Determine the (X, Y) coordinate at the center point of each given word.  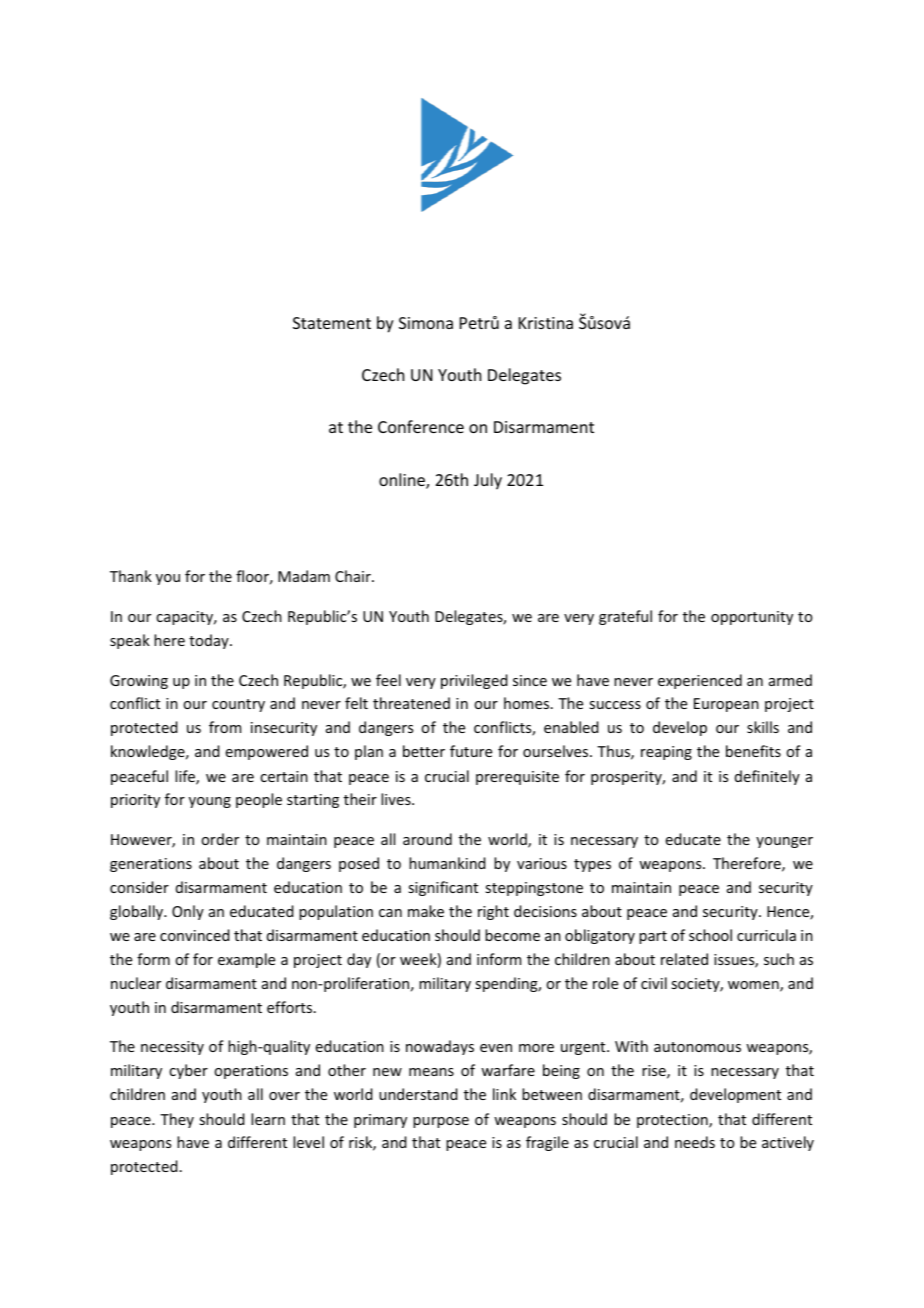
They (177, 1120)
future (471, 751)
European (726, 705)
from (225, 727)
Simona (426, 323)
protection (673, 1121)
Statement (332, 323)
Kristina (546, 323)
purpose (441, 1122)
